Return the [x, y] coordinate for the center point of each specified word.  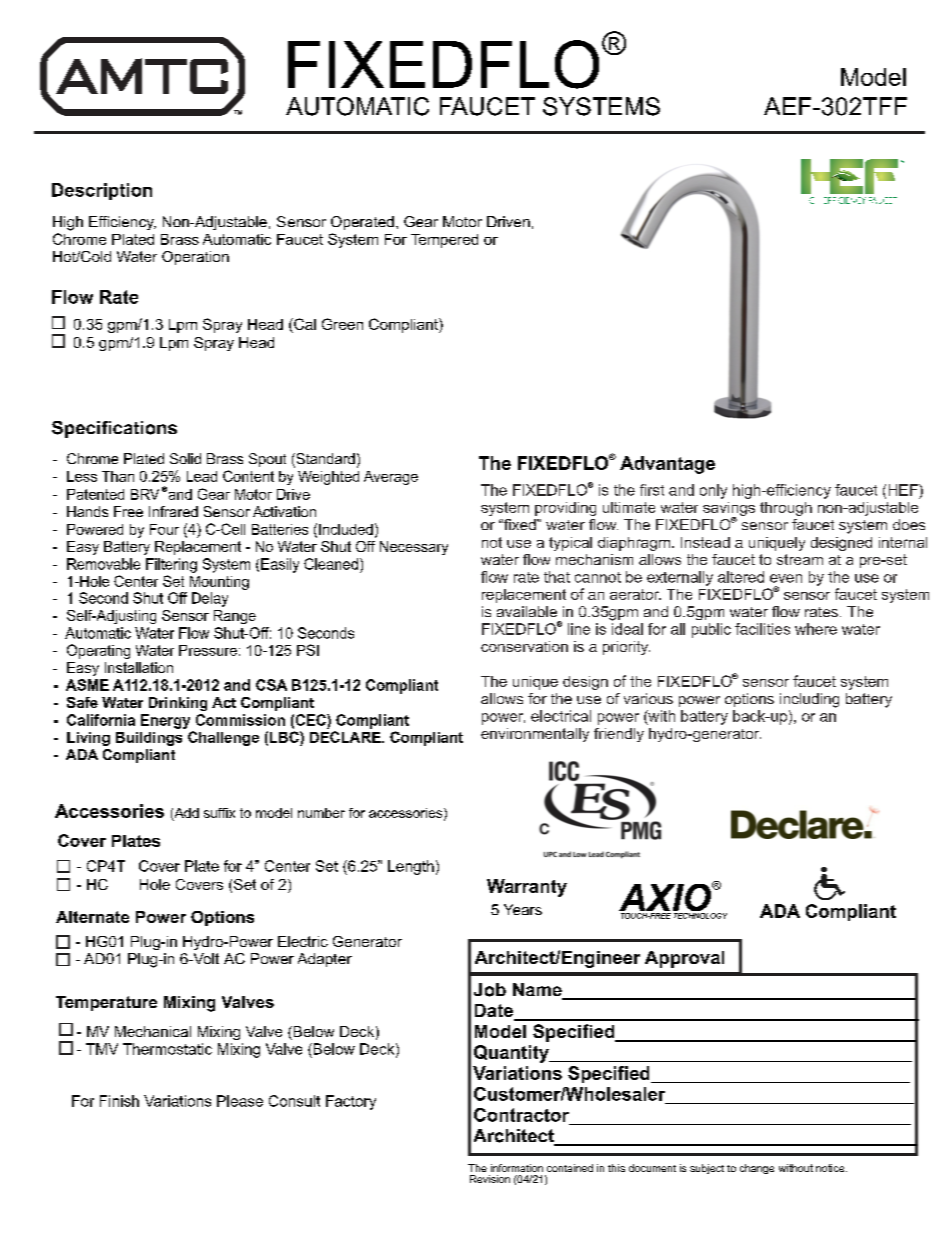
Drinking [178, 704]
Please [240, 1101]
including [809, 700]
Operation [195, 258]
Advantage [667, 465]
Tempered [444, 241]
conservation [524, 646]
